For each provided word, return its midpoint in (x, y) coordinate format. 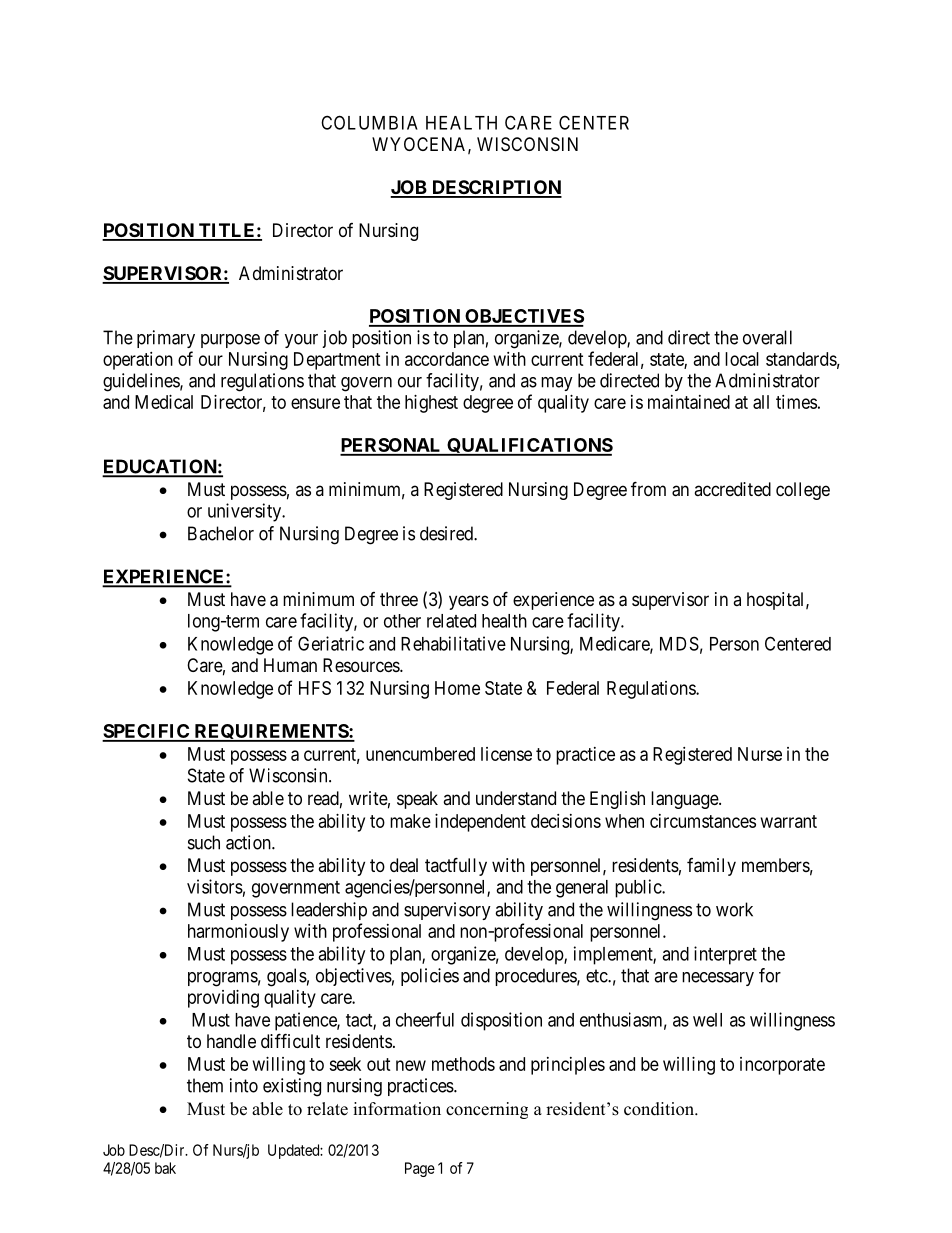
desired (447, 533)
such (204, 842)
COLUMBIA (369, 122)
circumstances (703, 821)
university (246, 512)
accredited (732, 489)
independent (480, 823)
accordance (447, 359)
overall (767, 337)
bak (165, 1168)
